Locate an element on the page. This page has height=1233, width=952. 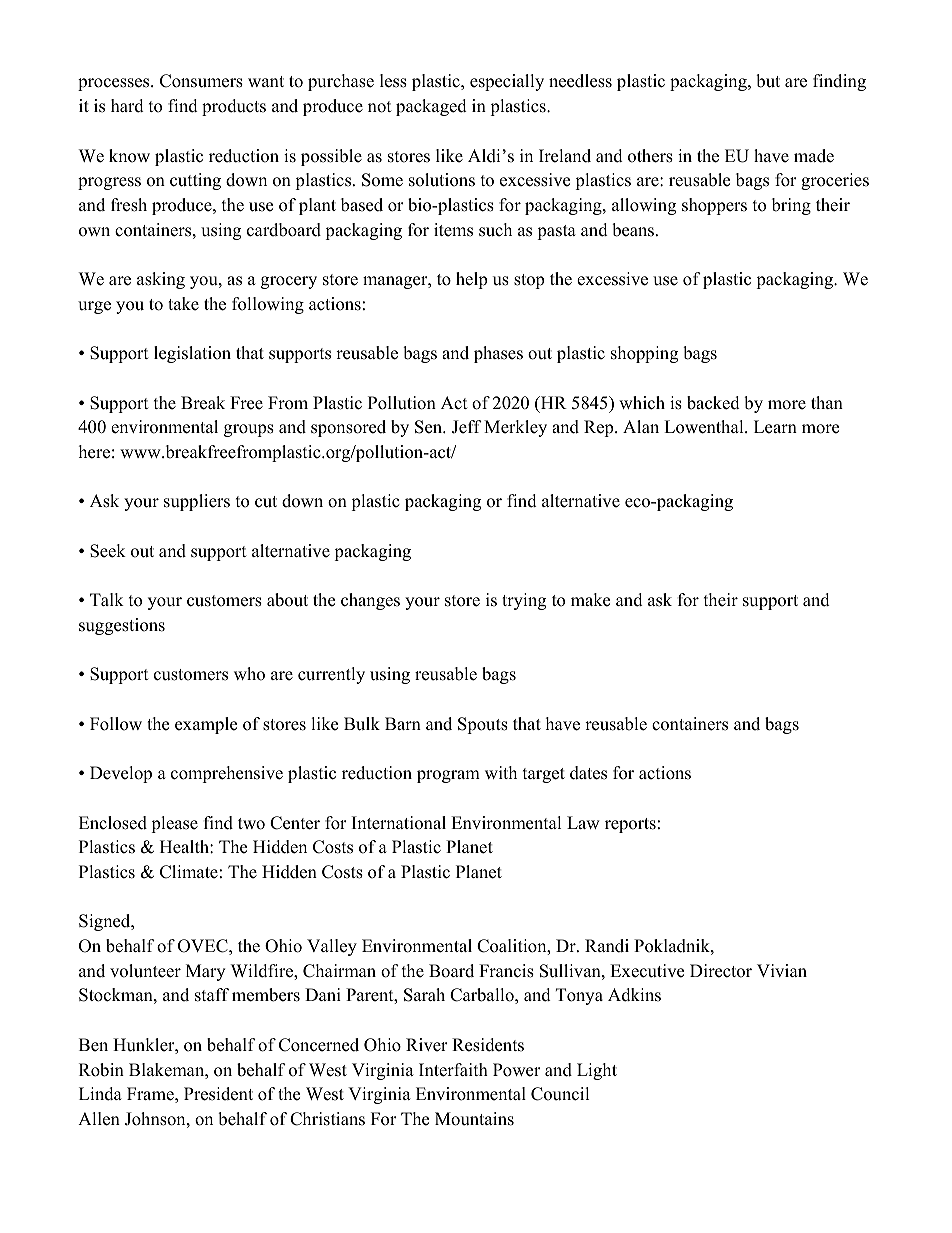
packaged is located at coordinates (431, 107).
